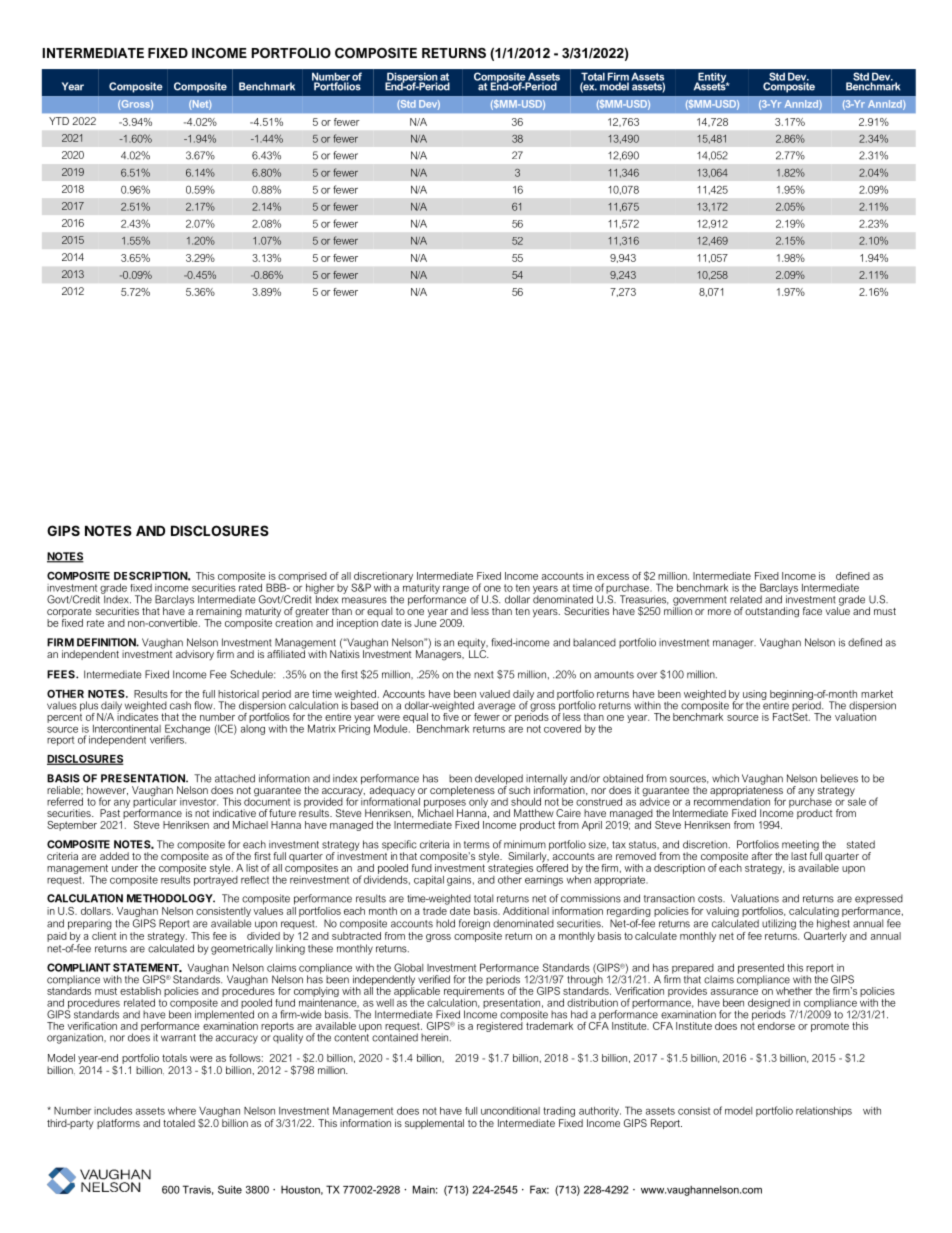 The image size is (952, 1233). Describe the element at coordinates (59, 121) in the image. I see `YTD` at that location.
